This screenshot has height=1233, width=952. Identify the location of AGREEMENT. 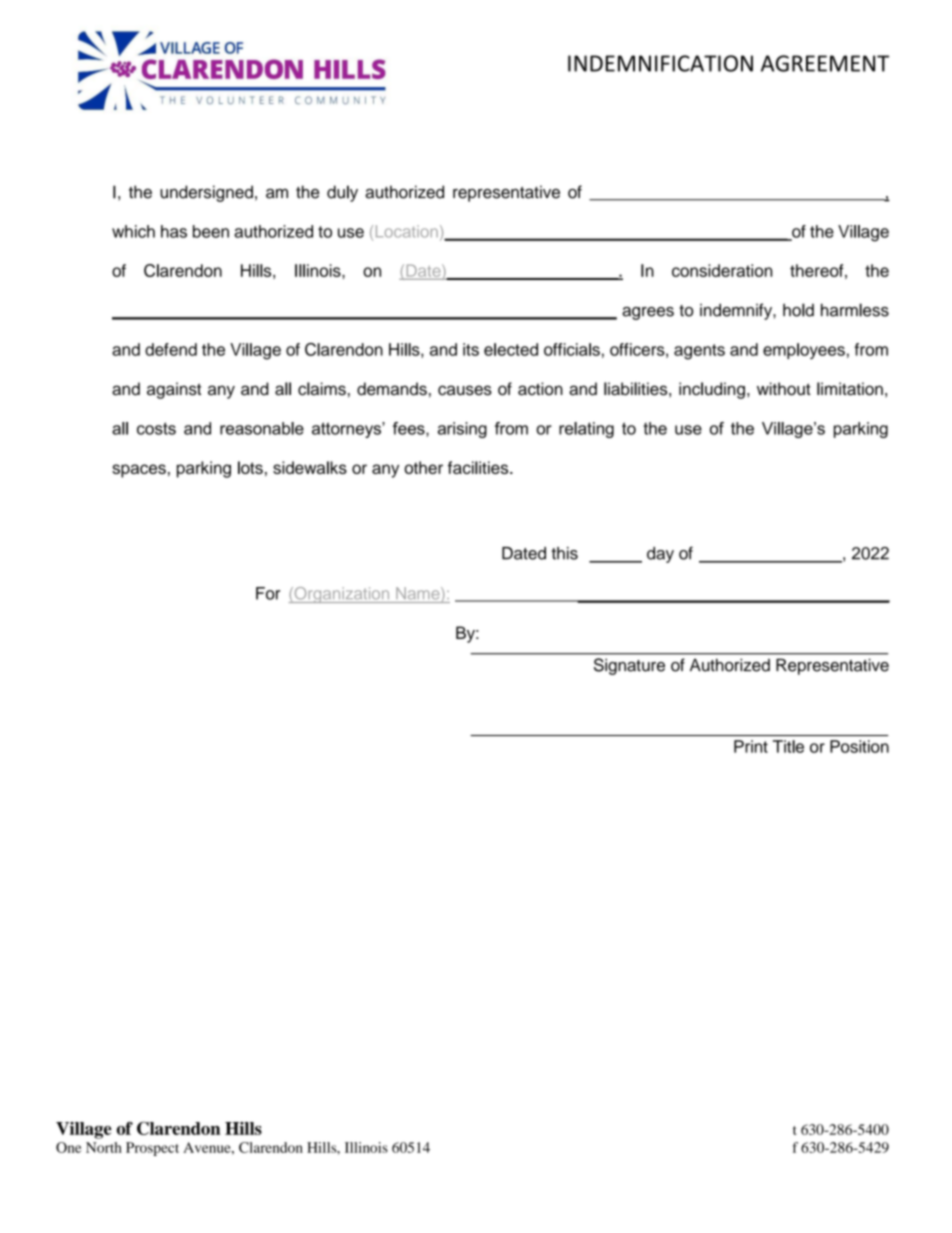
(825, 63).
